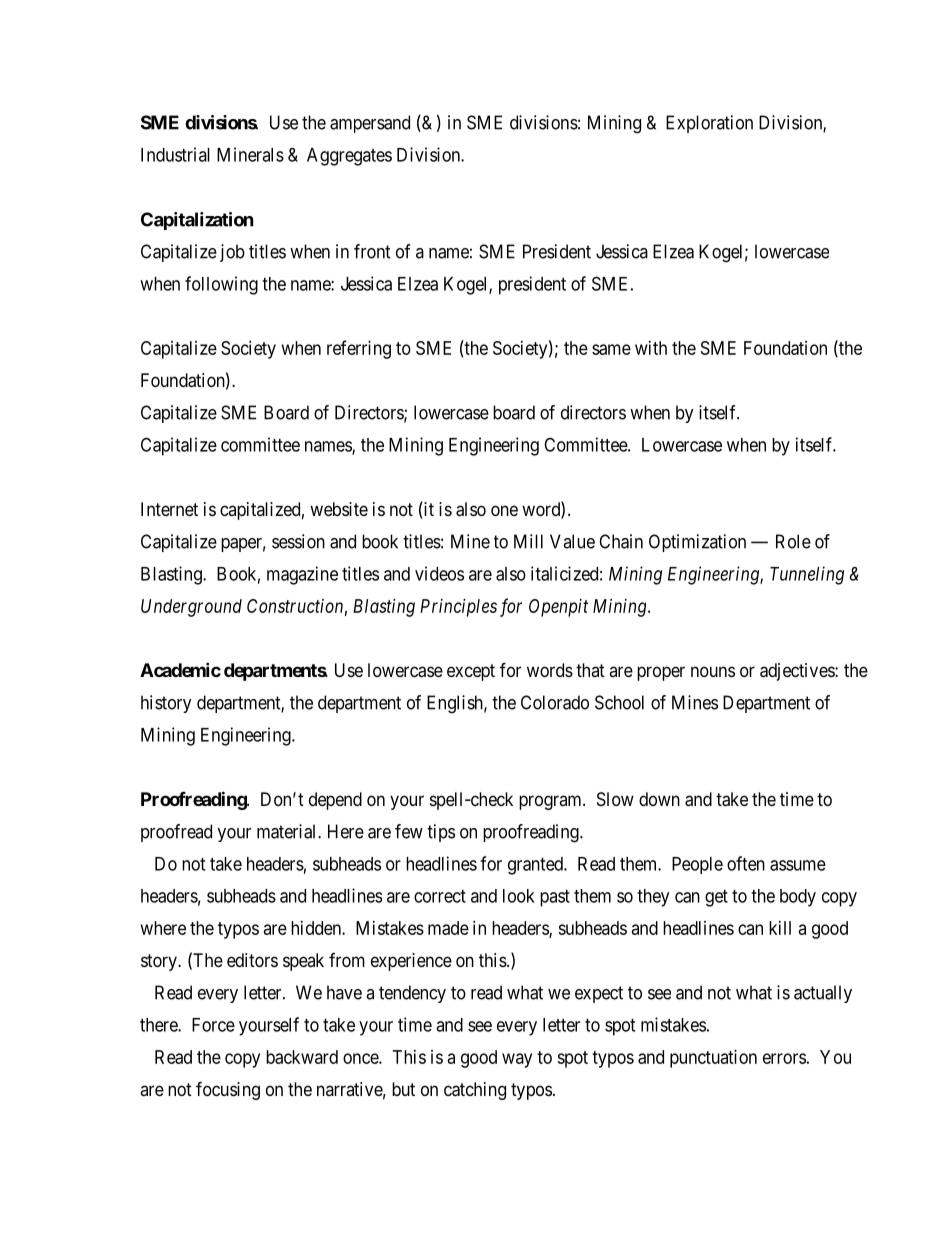 Image resolution: width=952 pixels, height=1233 pixels. Describe the element at coordinates (517, 1060) in the document. I see `way` at that location.
